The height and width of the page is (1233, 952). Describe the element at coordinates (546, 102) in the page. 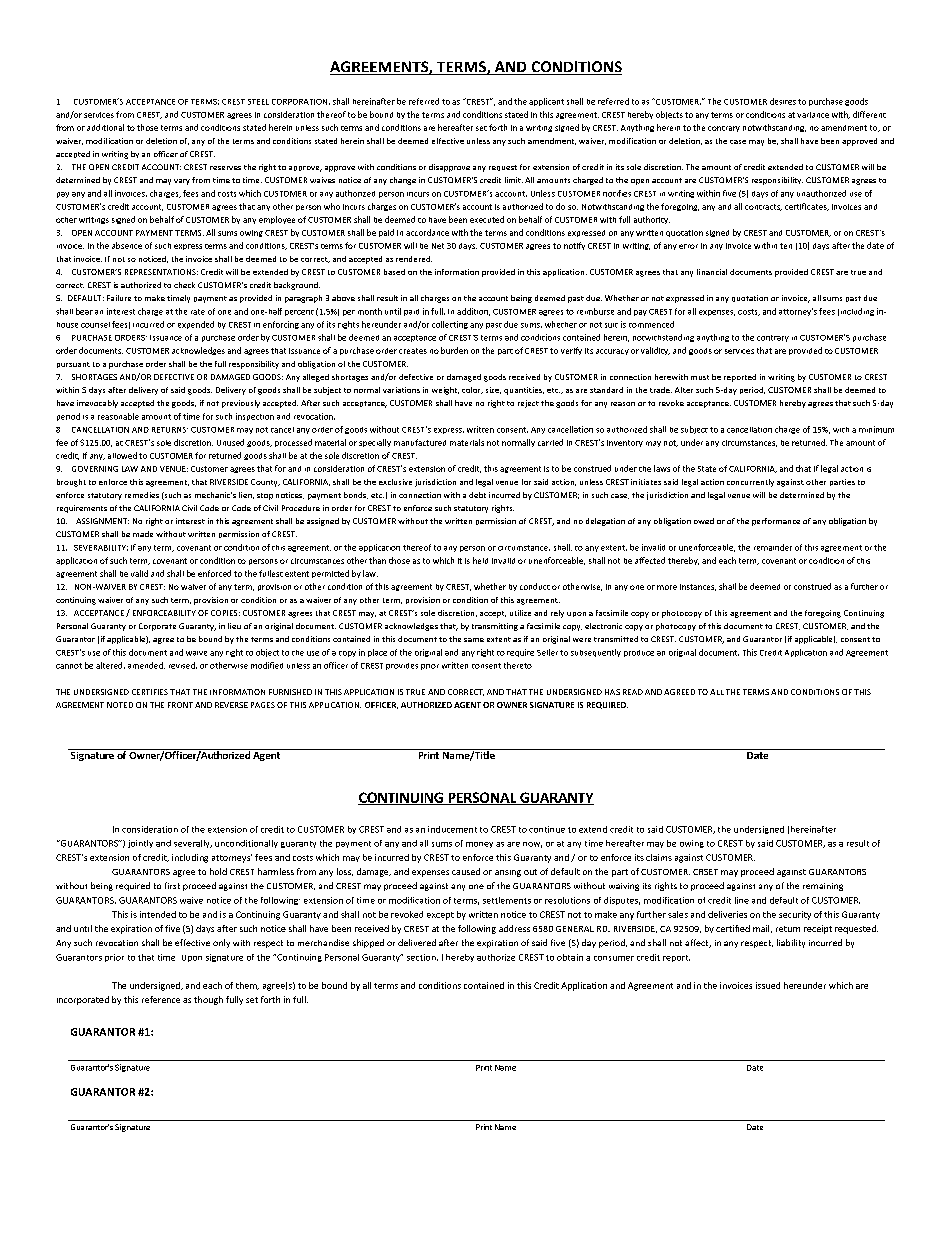

I see `applicant` at that location.
